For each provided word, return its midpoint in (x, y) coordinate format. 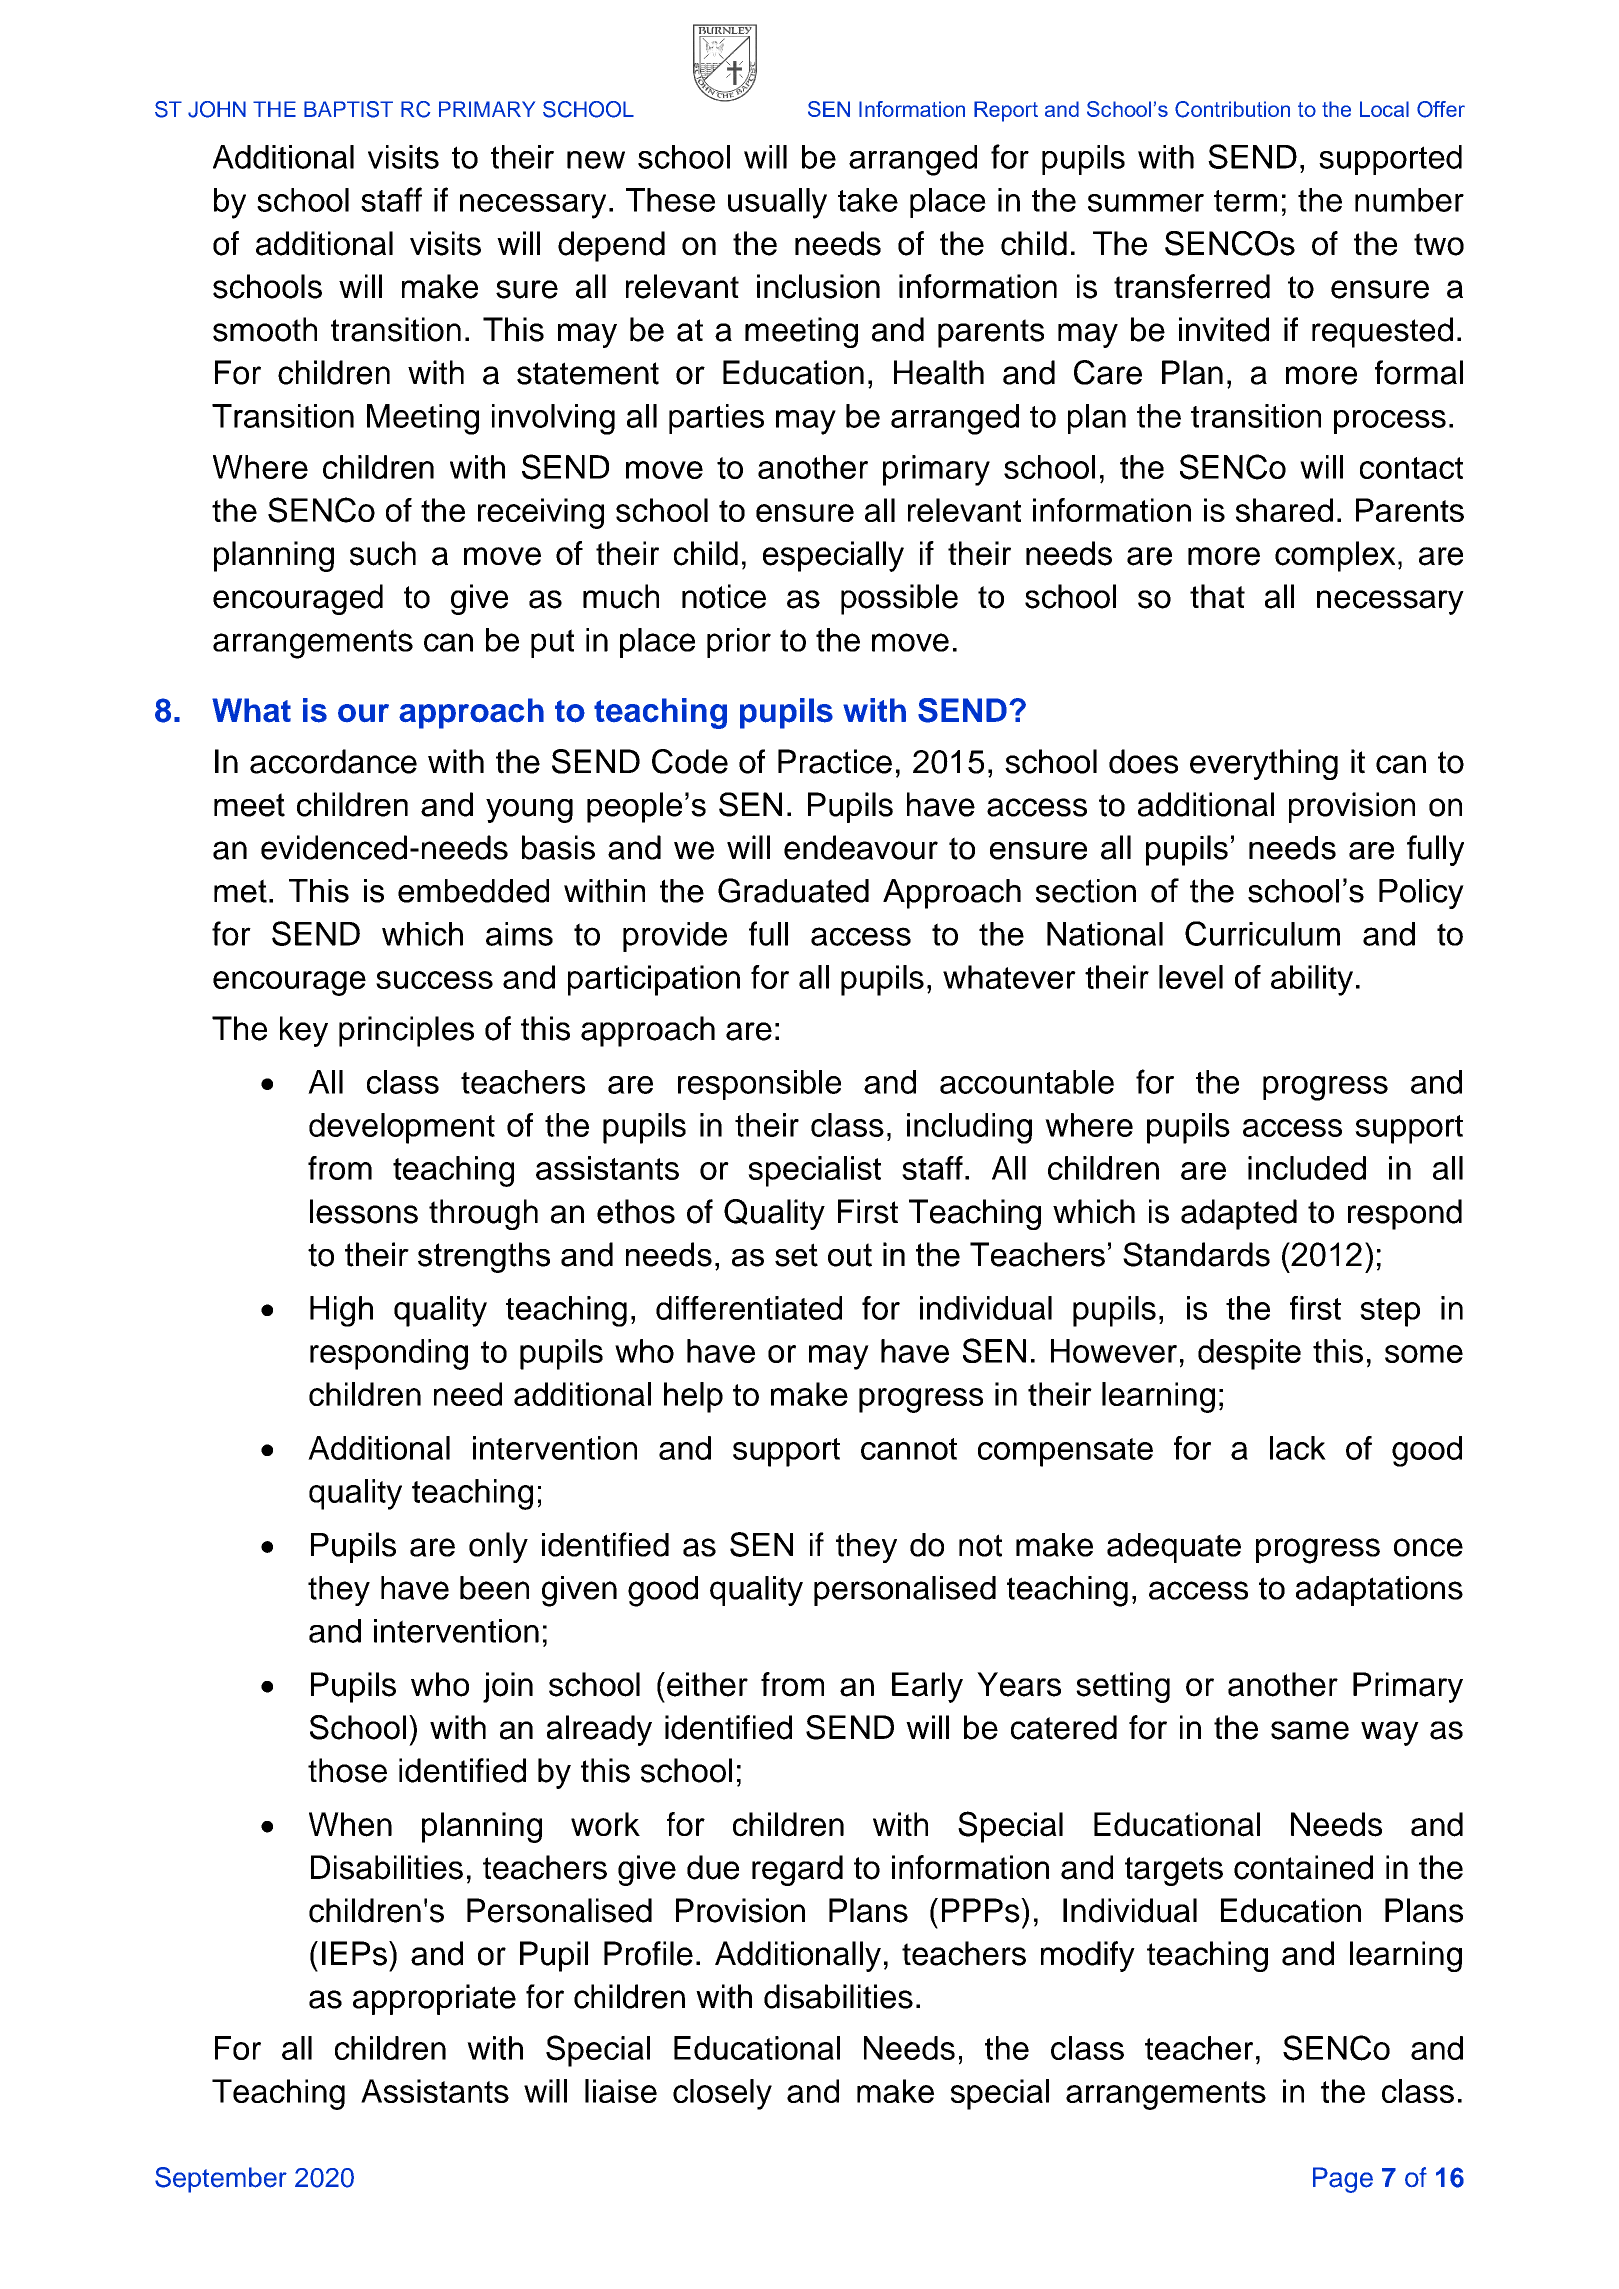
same (1310, 1730)
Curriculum (1262, 933)
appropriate (434, 1999)
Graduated (793, 890)
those (347, 1770)
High (341, 1311)
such (383, 553)
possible (899, 599)
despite (1249, 1354)
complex (1335, 556)
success (434, 980)
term (1245, 201)
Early (927, 1687)
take (868, 200)
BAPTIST (348, 109)
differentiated (749, 1308)
